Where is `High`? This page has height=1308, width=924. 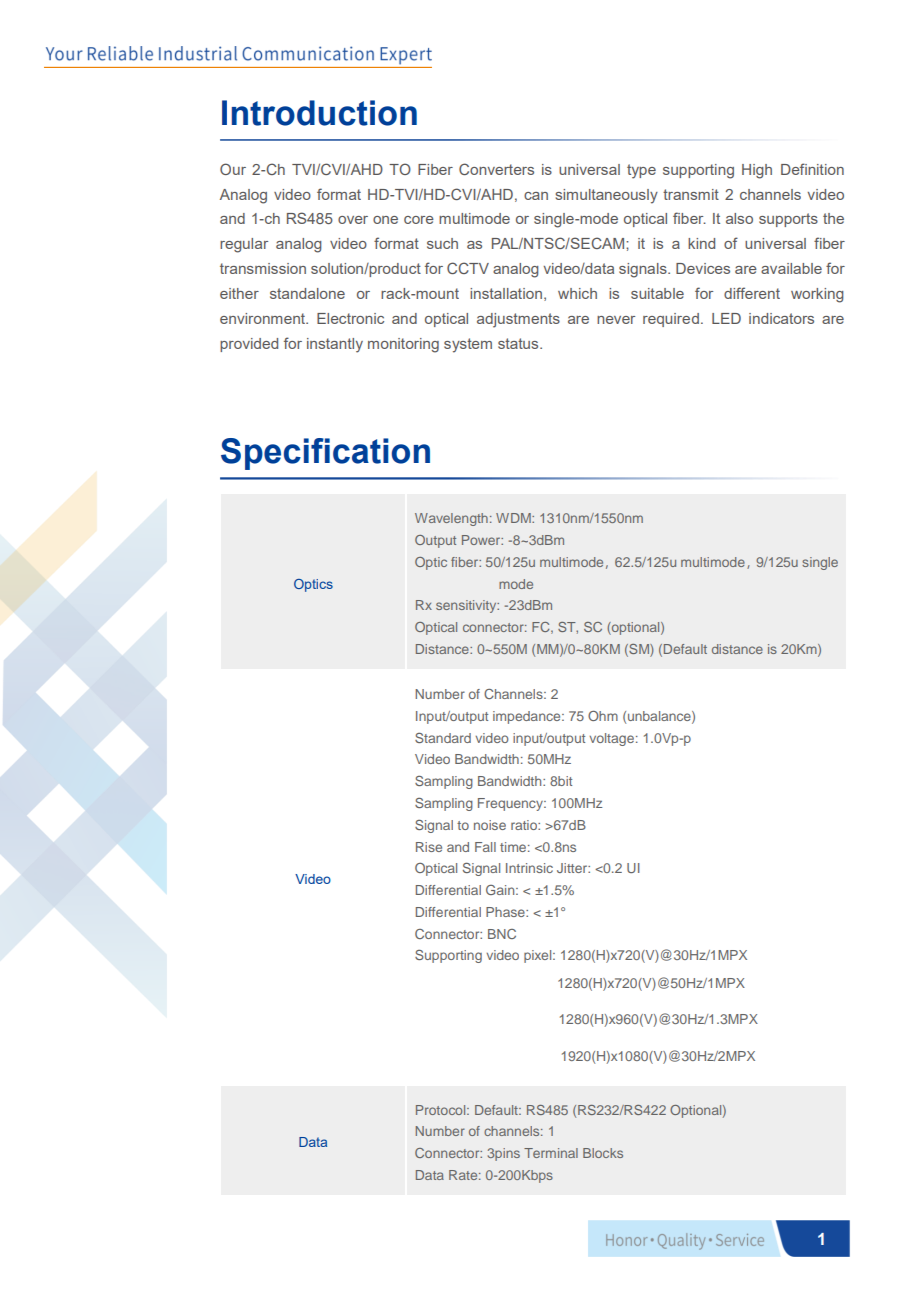
High is located at coordinates (757, 171).
